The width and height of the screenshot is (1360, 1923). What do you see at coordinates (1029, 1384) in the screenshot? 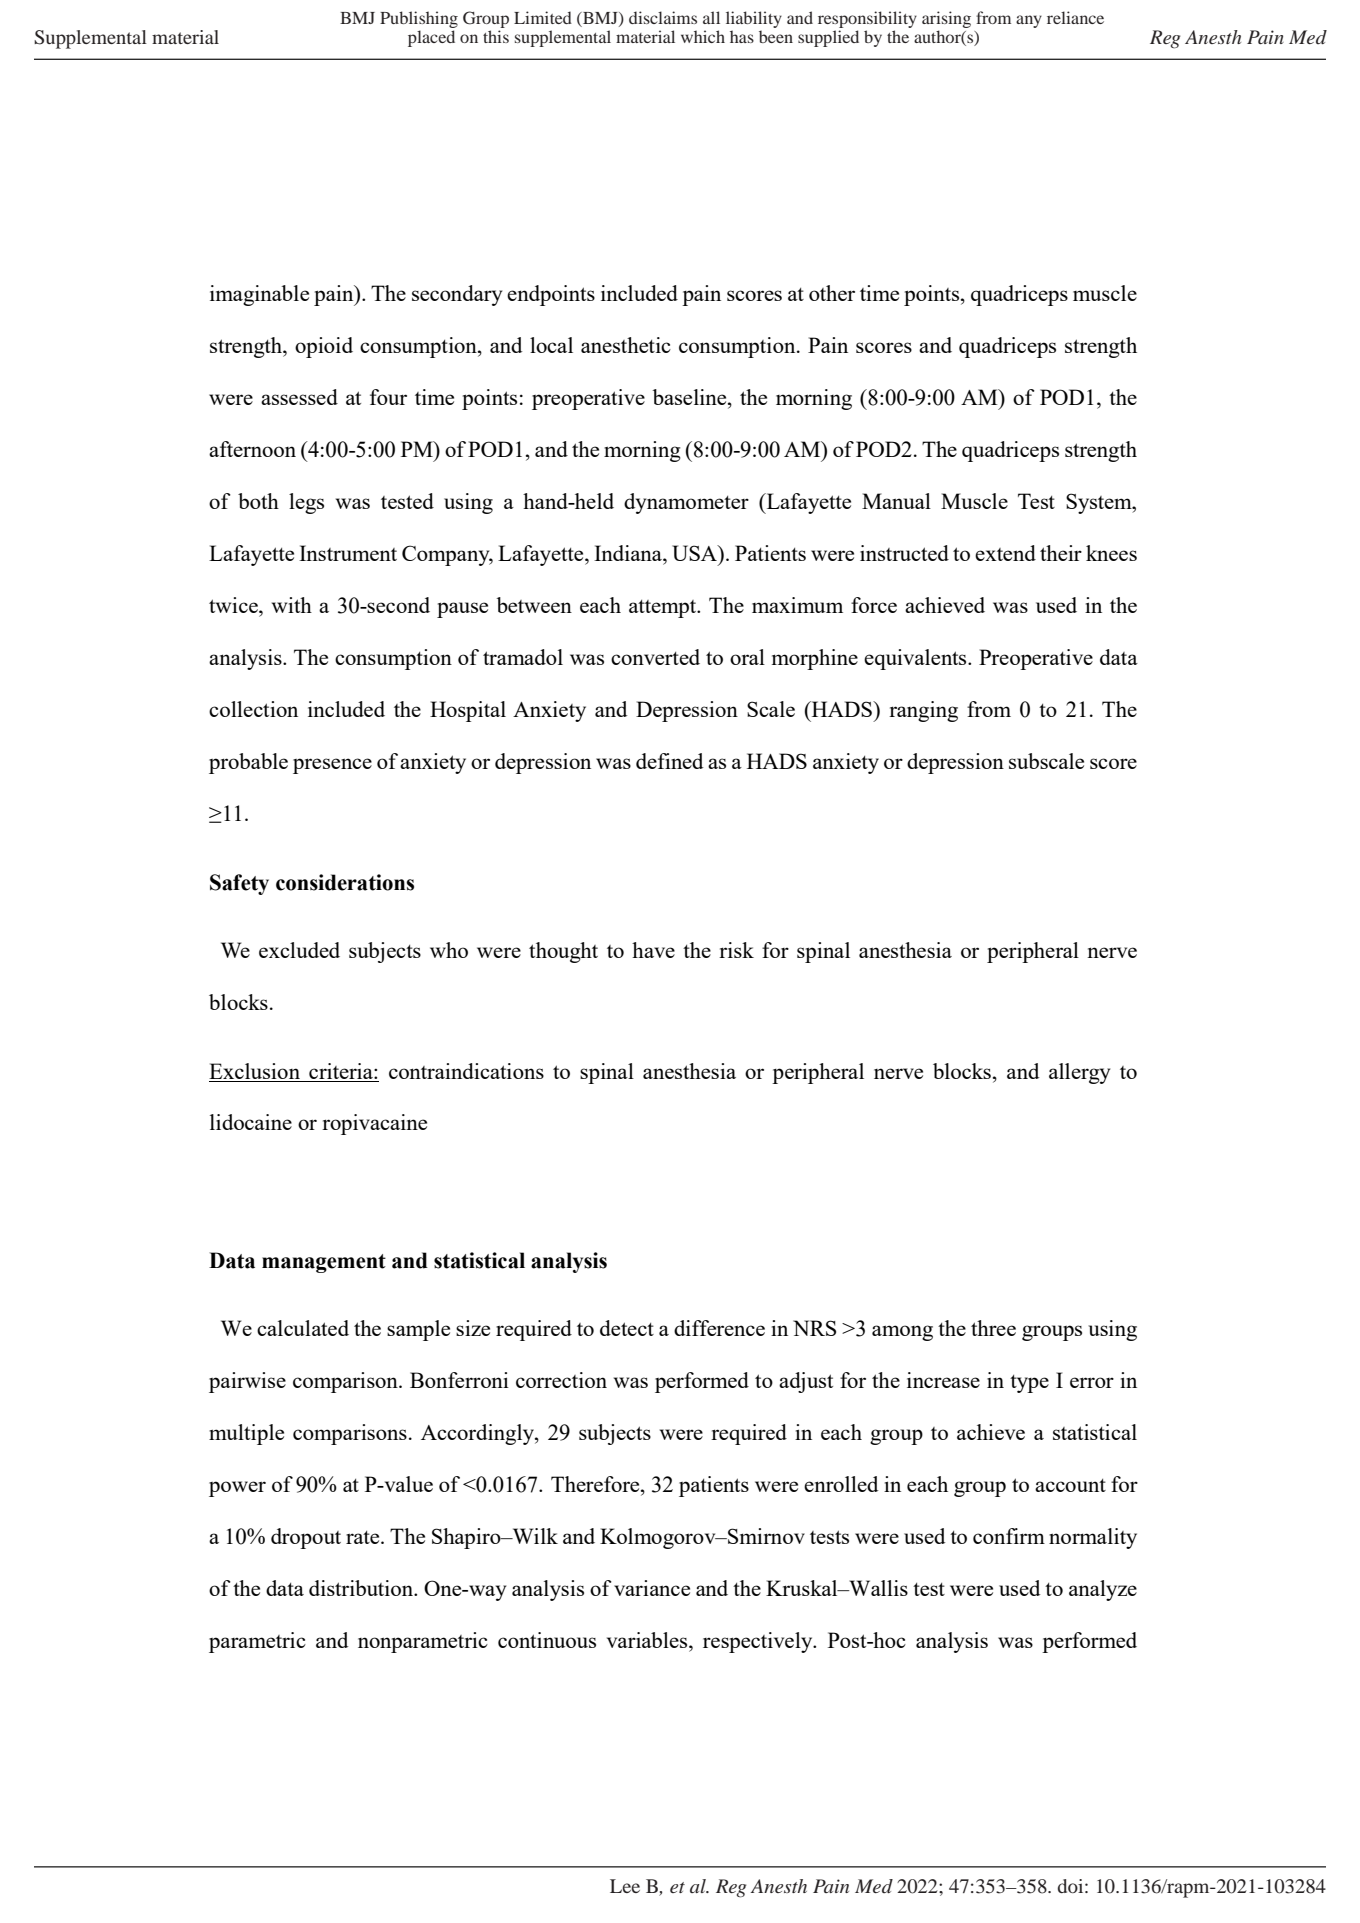
I see `type` at bounding box center [1029, 1384].
